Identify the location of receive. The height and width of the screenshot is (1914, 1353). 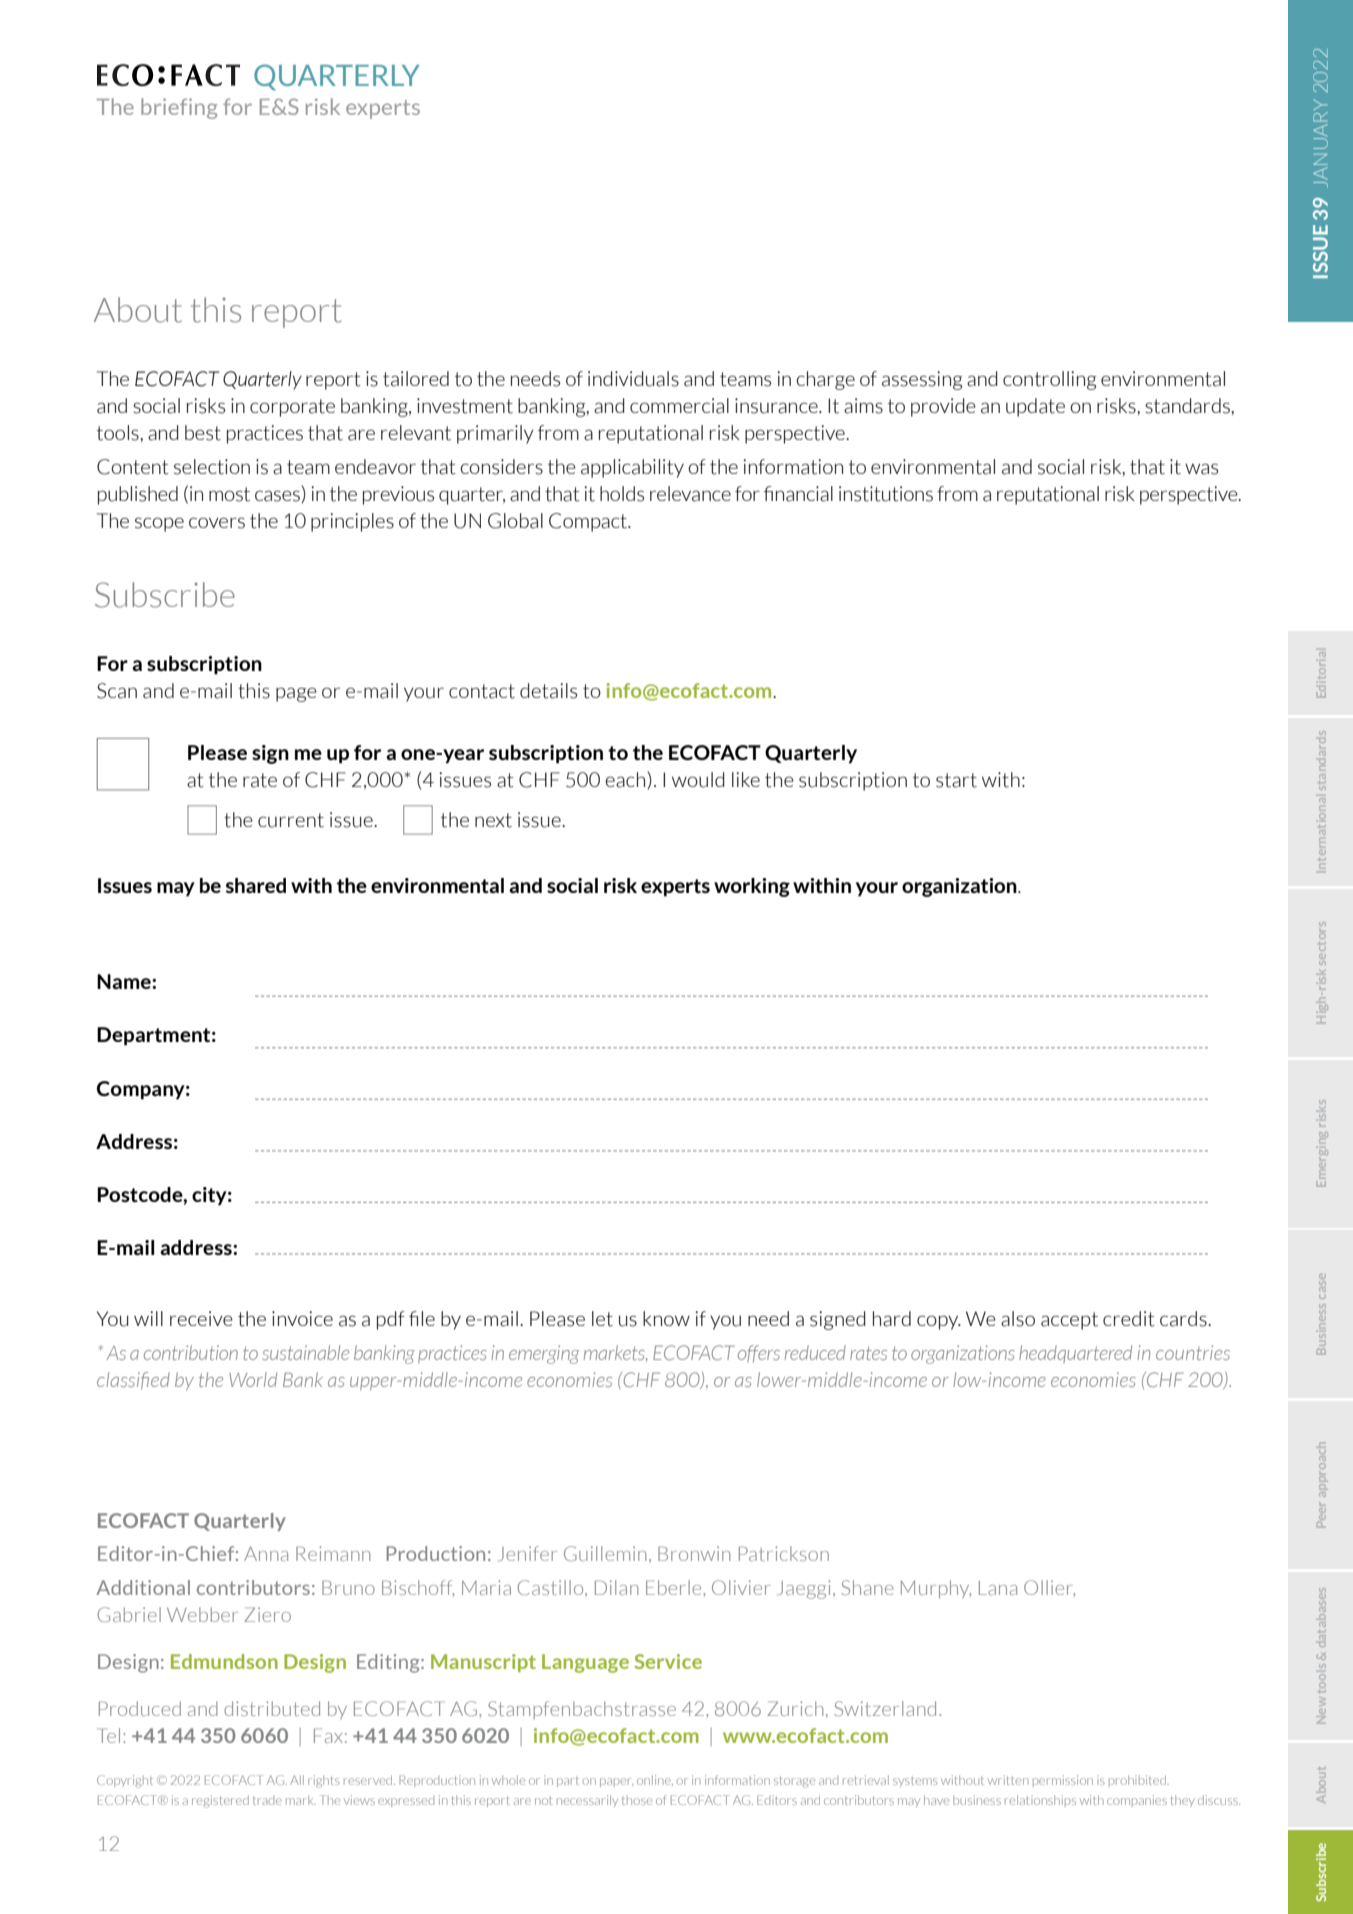
(201, 1318).
